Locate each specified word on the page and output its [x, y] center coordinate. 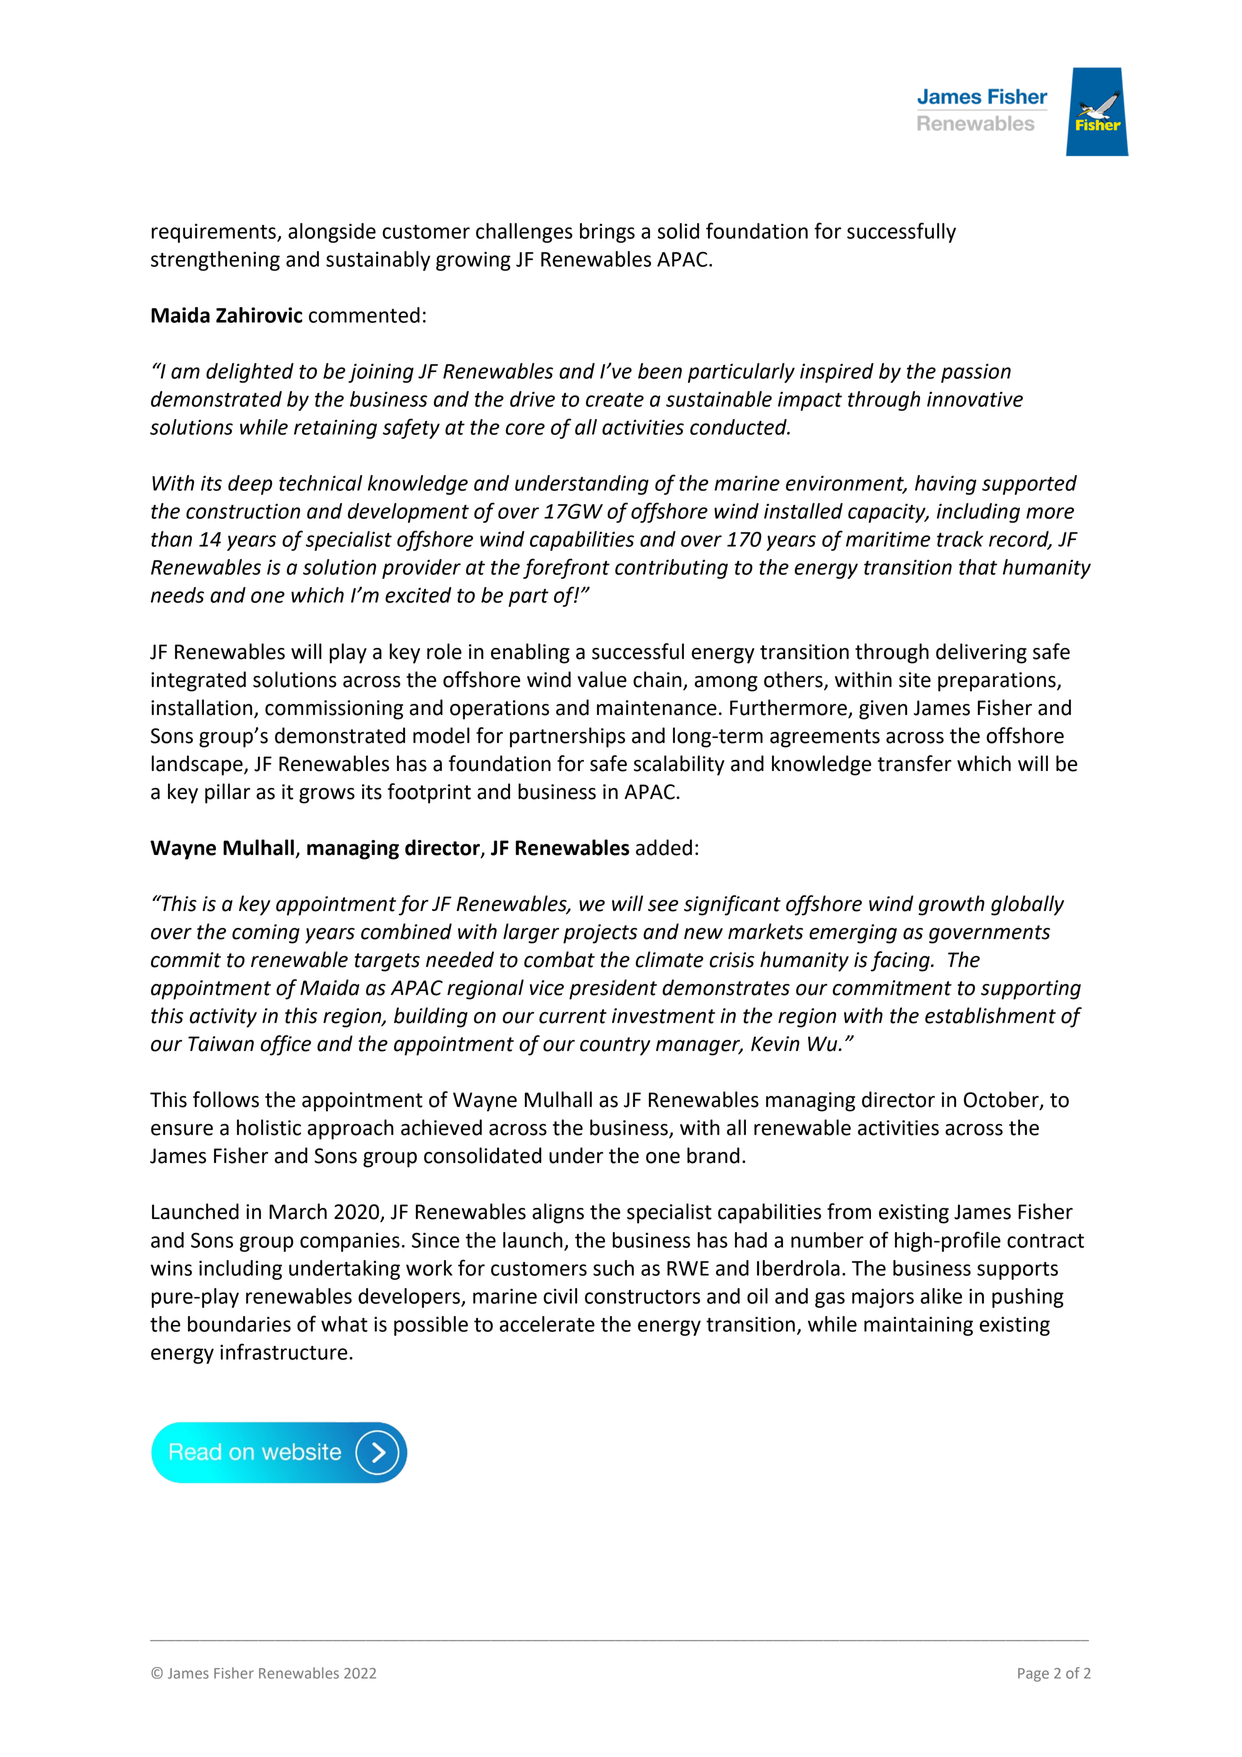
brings [607, 233]
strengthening [215, 261]
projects [600, 934]
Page [1033, 1675]
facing [901, 961]
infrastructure [285, 1351]
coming [266, 934]
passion [976, 373]
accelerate [547, 1324]
